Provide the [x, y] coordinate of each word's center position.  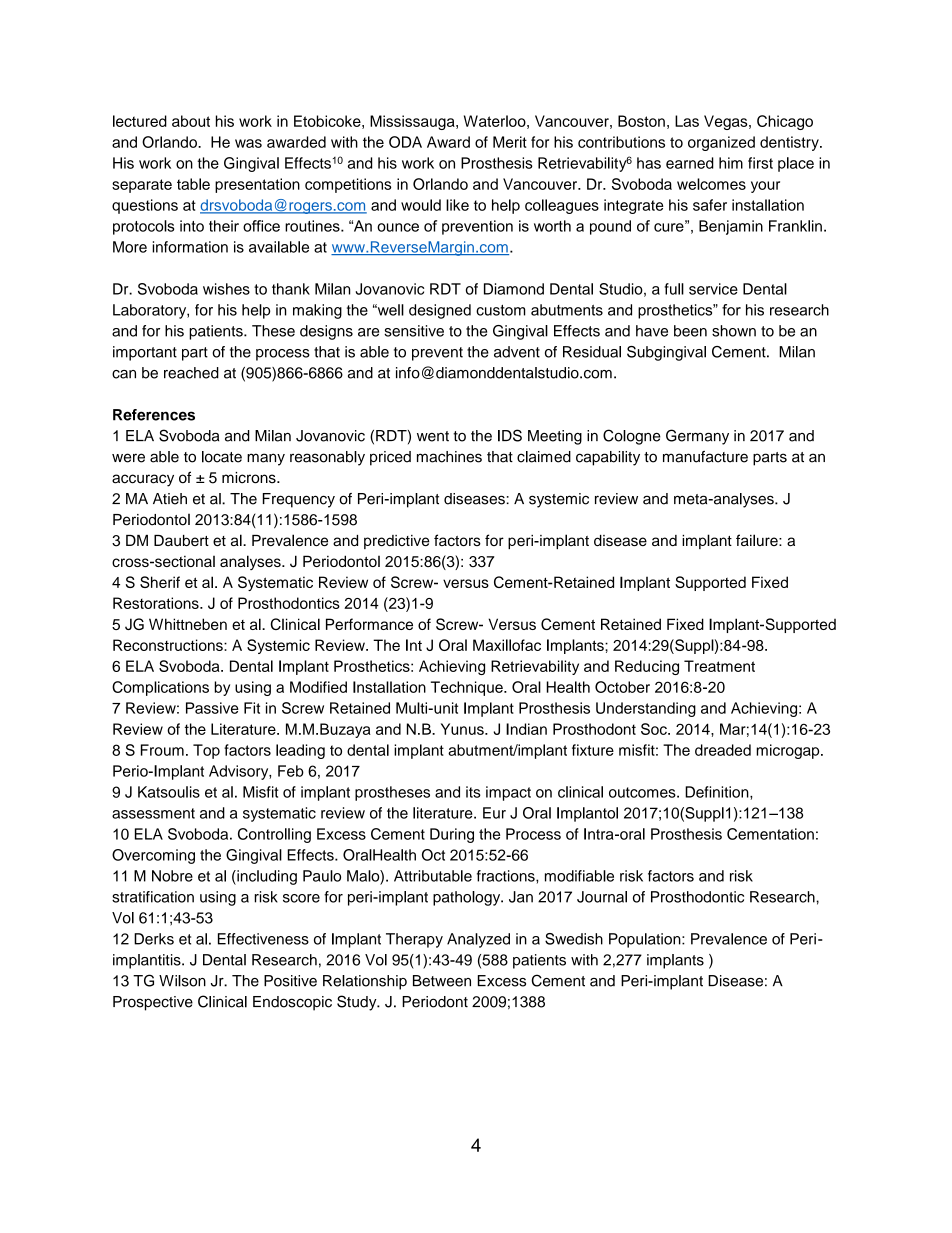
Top [206, 751]
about [191, 121]
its [473, 792]
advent [517, 352]
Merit [510, 142]
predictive [397, 542]
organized [721, 143]
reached [191, 373]
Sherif [160, 582]
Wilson [182, 981]
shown [734, 331]
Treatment [719, 666]
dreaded [723, 750]
